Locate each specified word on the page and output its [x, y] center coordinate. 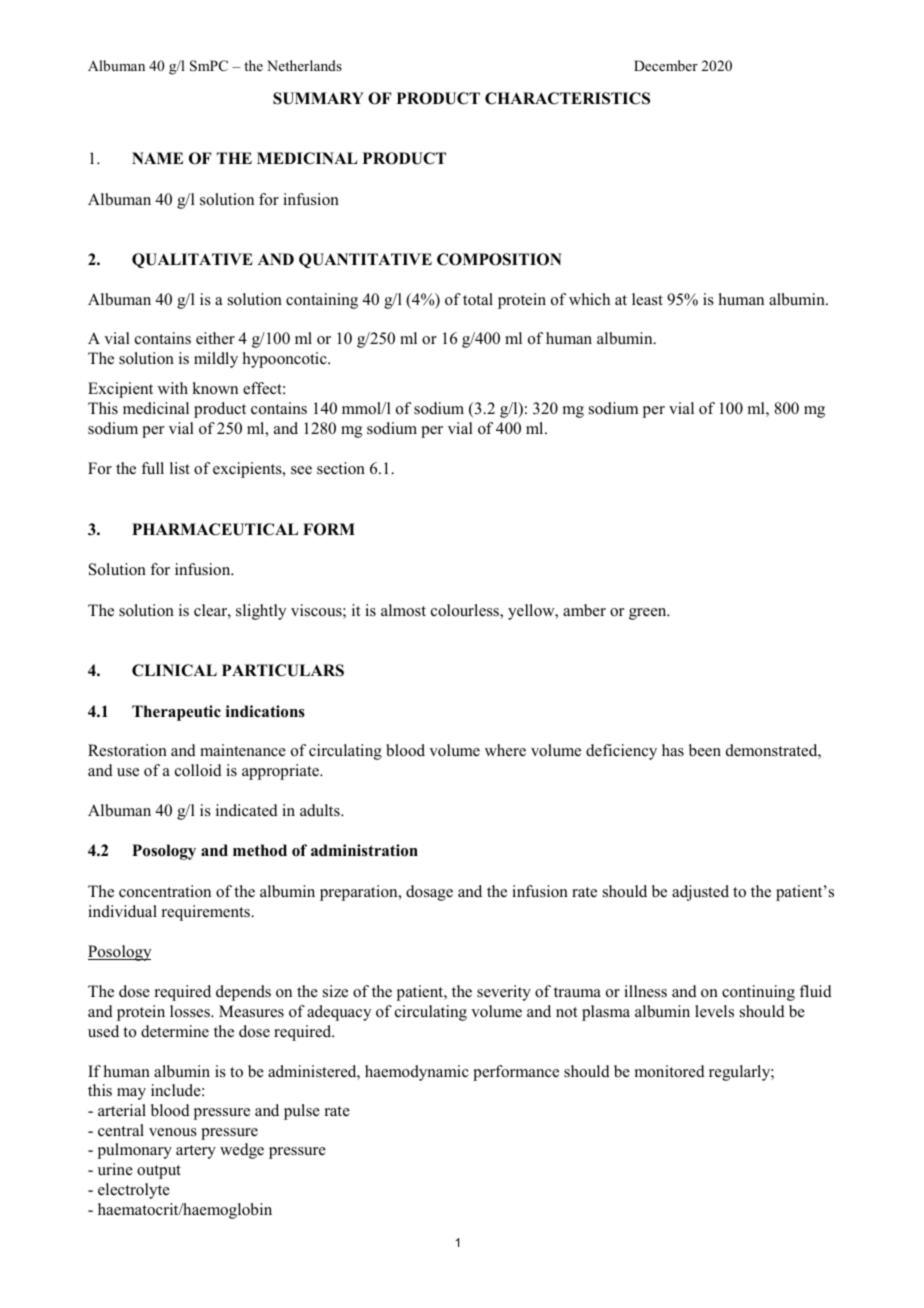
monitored [670, 1071]
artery [196, 1152]
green [649, 614]
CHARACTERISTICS [567, 98]
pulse [302, 1112]
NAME [157, 158]
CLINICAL [174, 670]
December [666, 65]
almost [403, 610]
